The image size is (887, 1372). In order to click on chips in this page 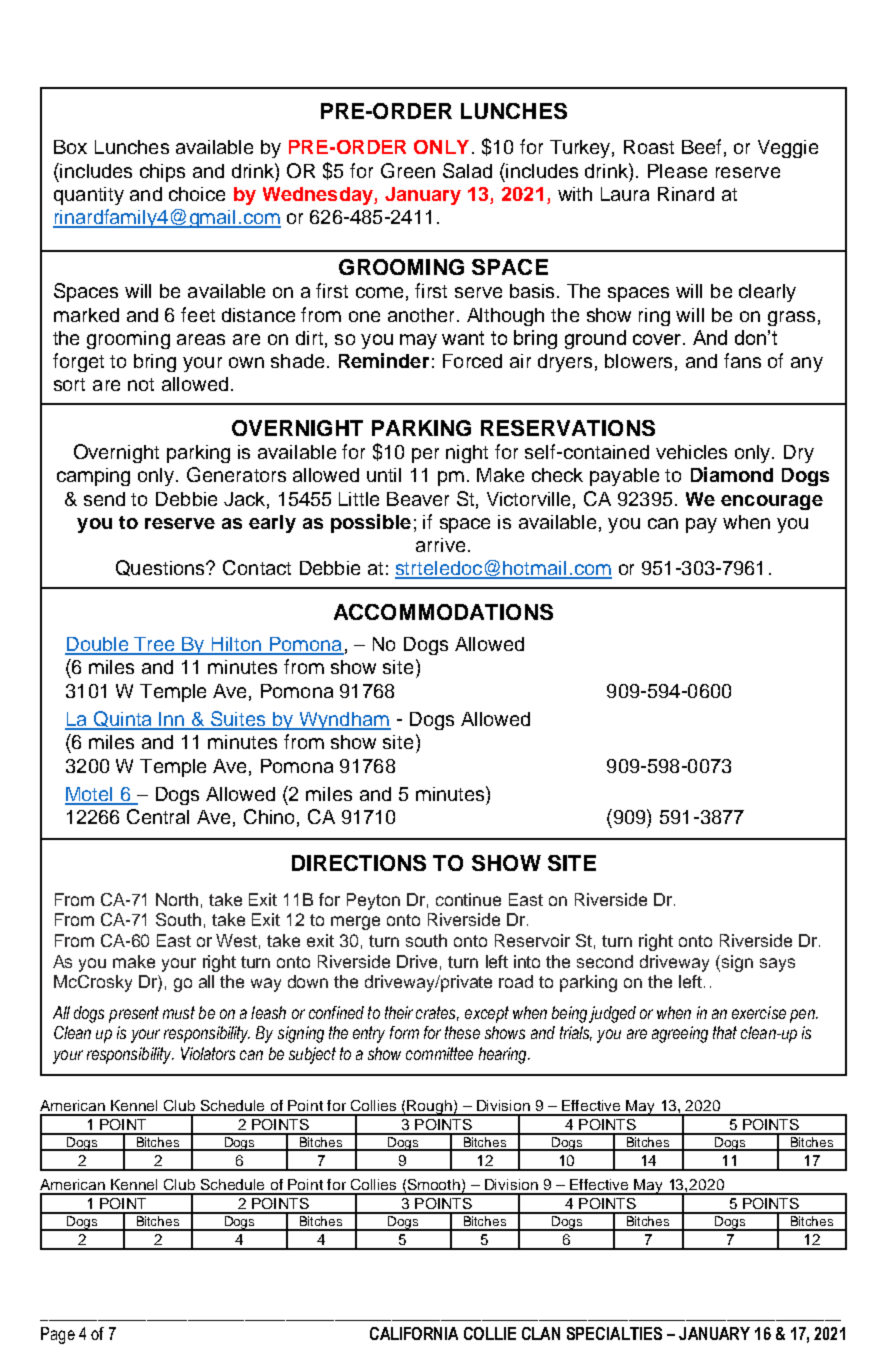, I will do `click(162, 173)`.
